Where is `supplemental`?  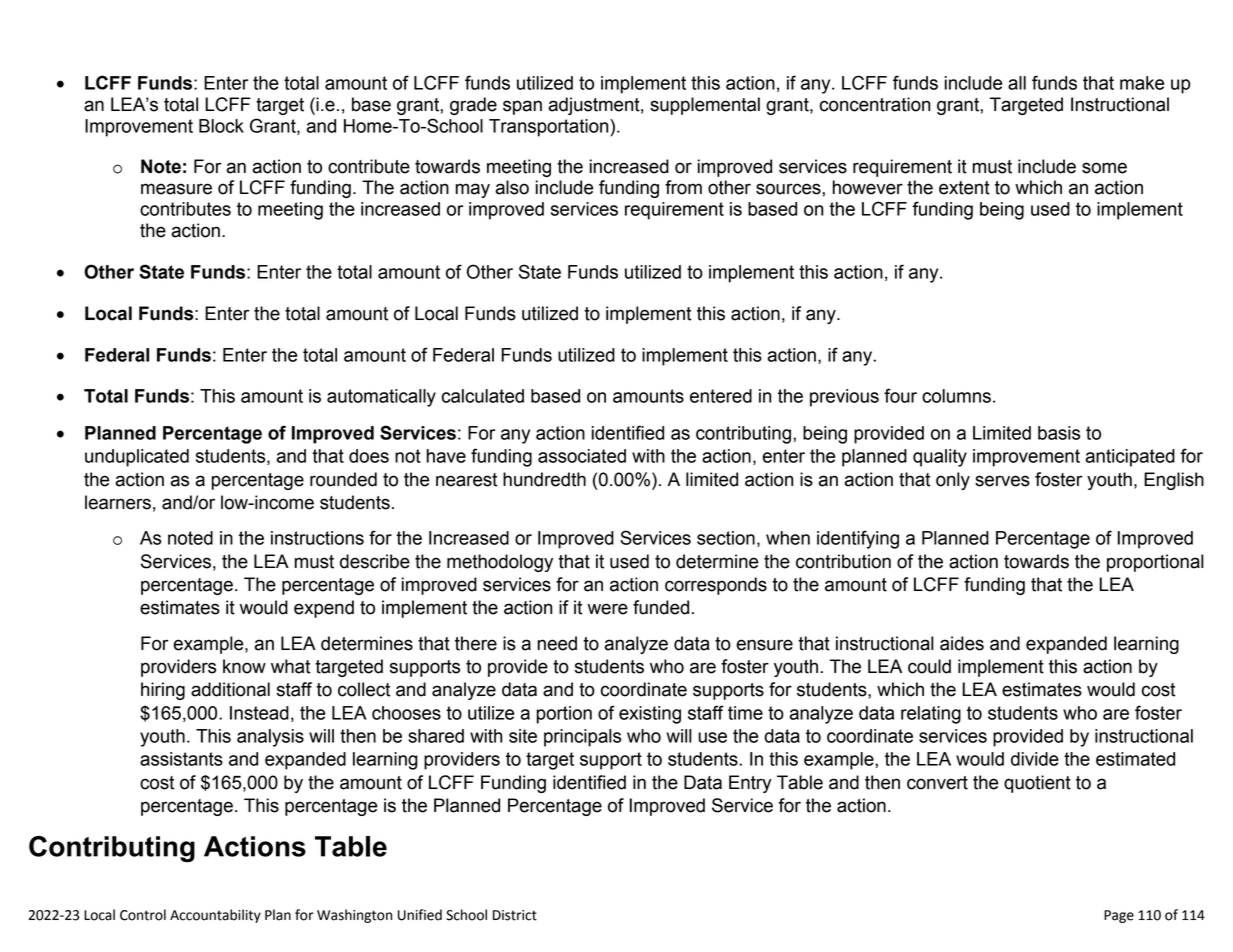
supplemental is located at coordinates (705, 106).
